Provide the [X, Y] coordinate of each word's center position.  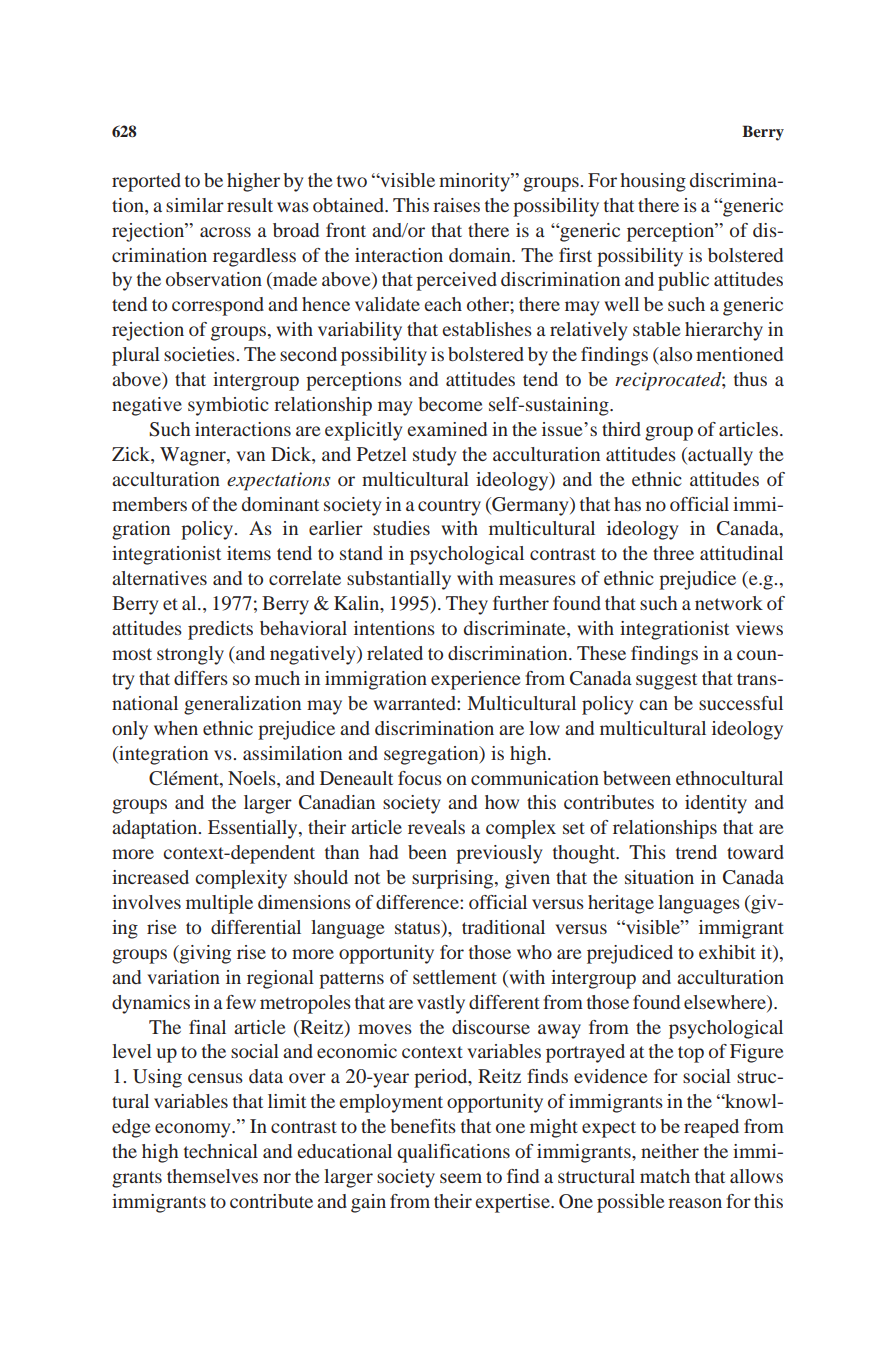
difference [418, 902]
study [434, 456]
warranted [415, 703]
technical [221, 1151]
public [683, 281]
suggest [666, 681]
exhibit [727, 952]
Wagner [194, 456]
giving [204, 954]
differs [201, 678]
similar [195, 205]
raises [456, 205]
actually [719, 456]
